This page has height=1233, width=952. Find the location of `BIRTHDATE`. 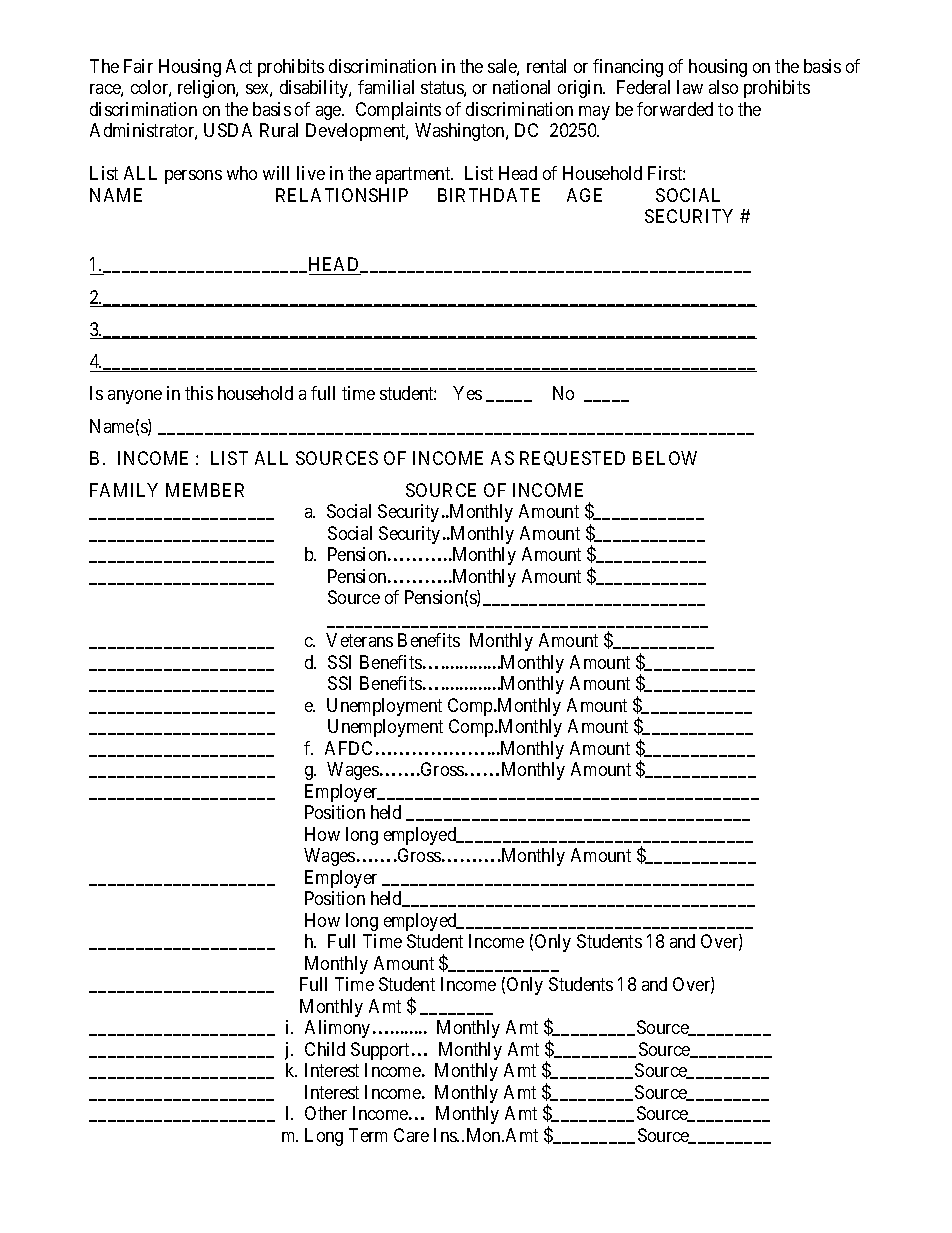

BIRTHDATE is located at coordinates (489, 195).
